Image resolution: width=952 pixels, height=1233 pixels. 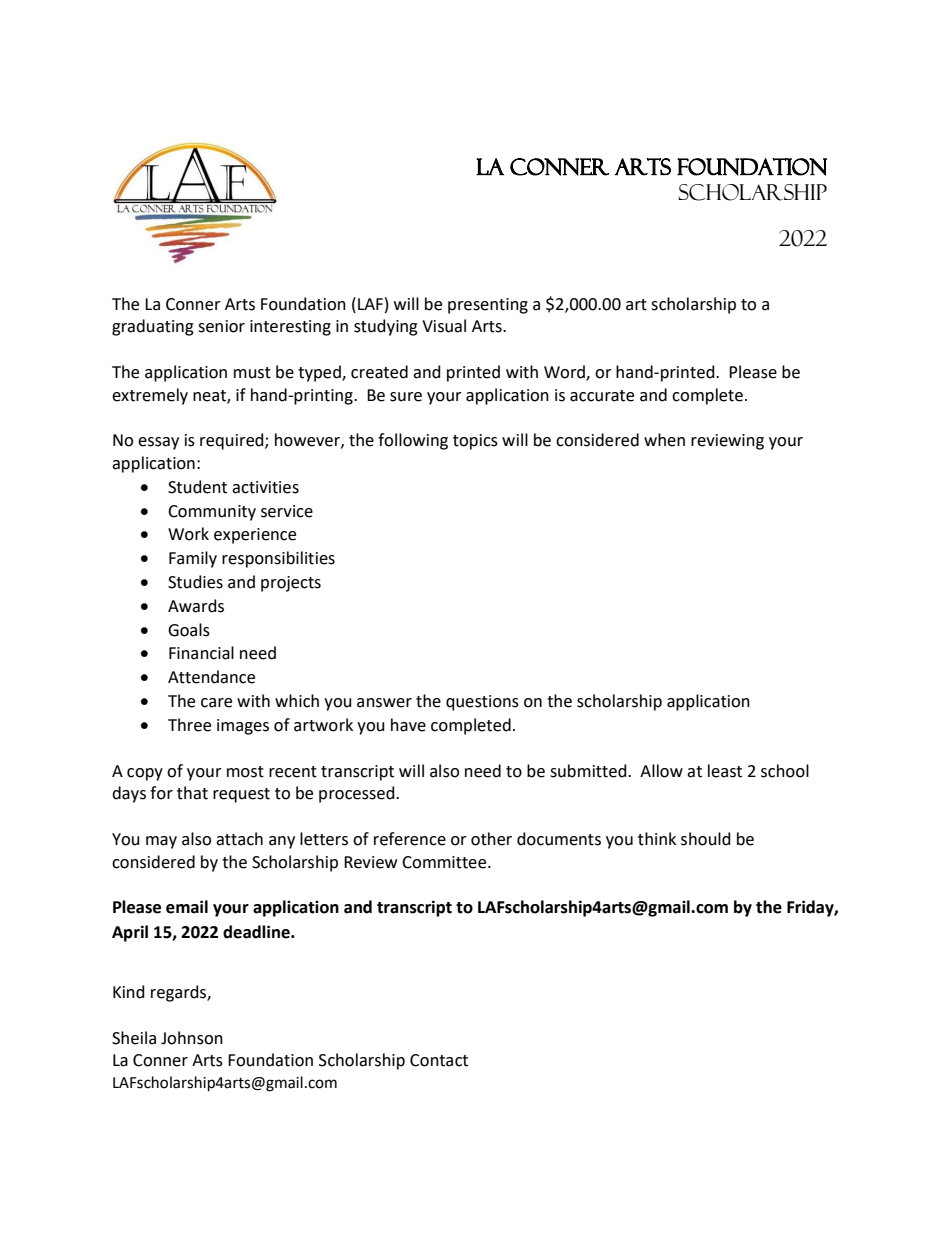 What do you see at coordinates (192, 1038) in the document?
I see `Johnson` at bounding box center [192, 1038].
